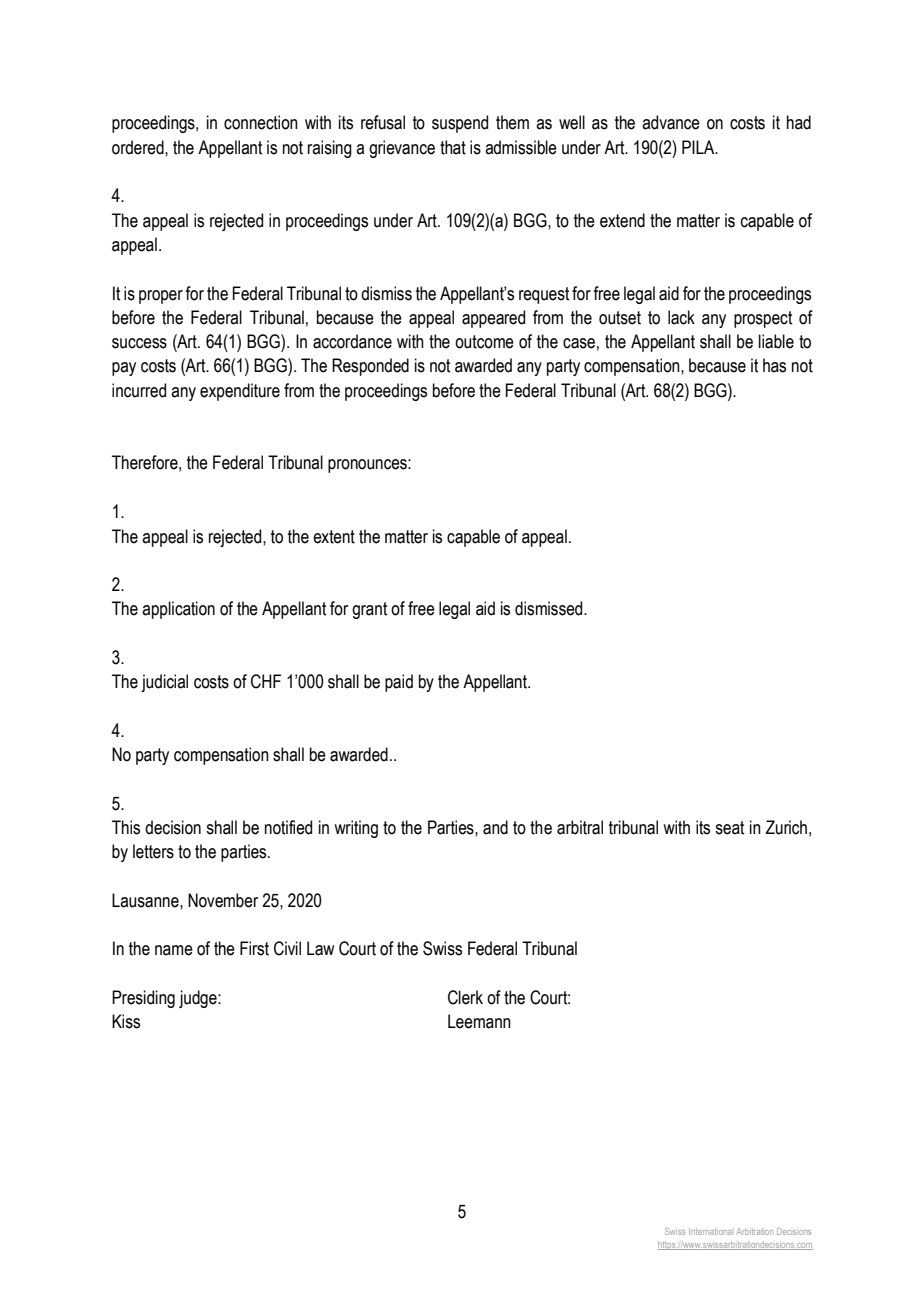  What do you see at coordinates (399, 683) in the document?
I see `paid` at bounding box center [399, 683].
